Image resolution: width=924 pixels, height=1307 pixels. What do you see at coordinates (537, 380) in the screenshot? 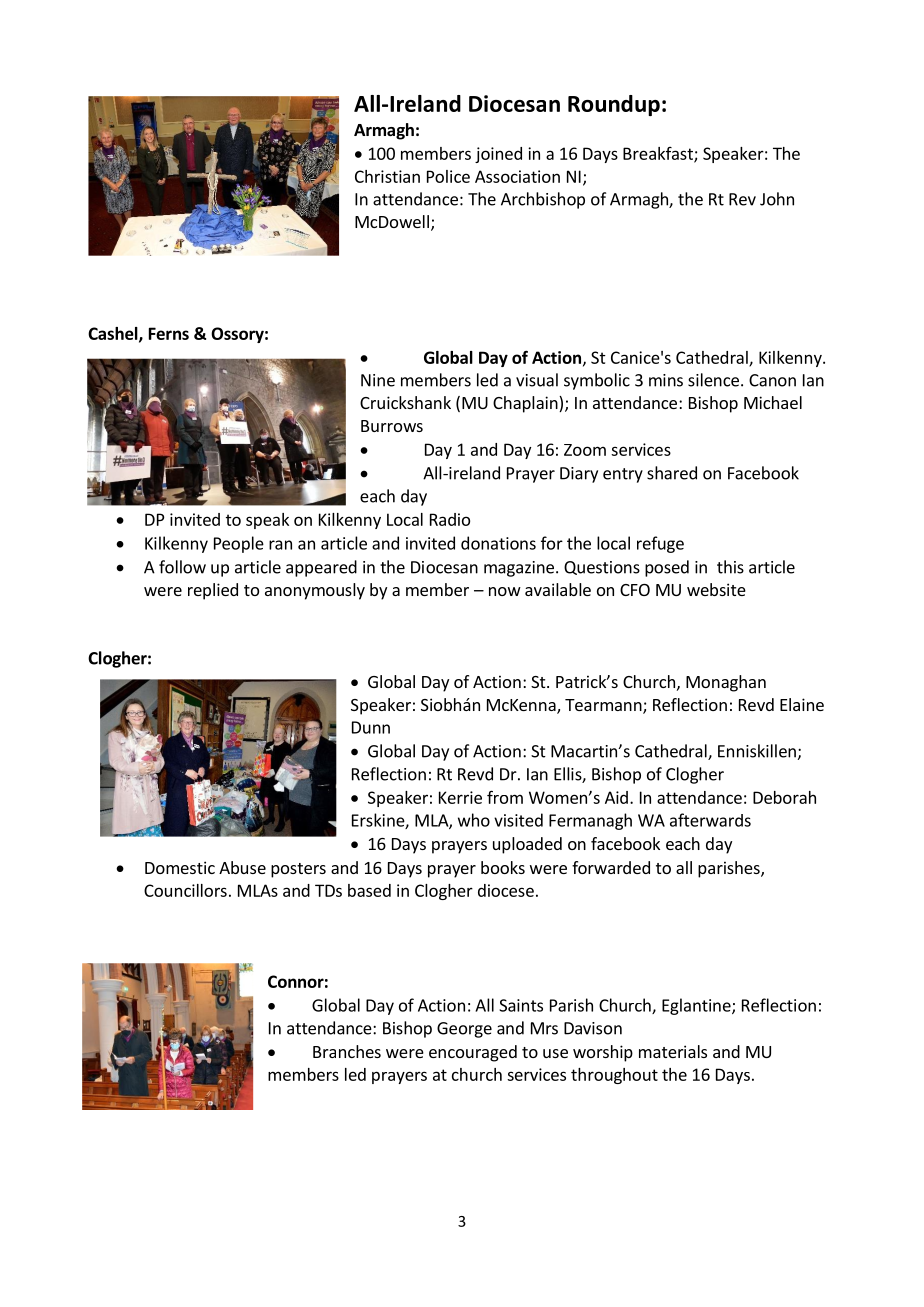
I see `visual` at bounding box center [537, 380].
